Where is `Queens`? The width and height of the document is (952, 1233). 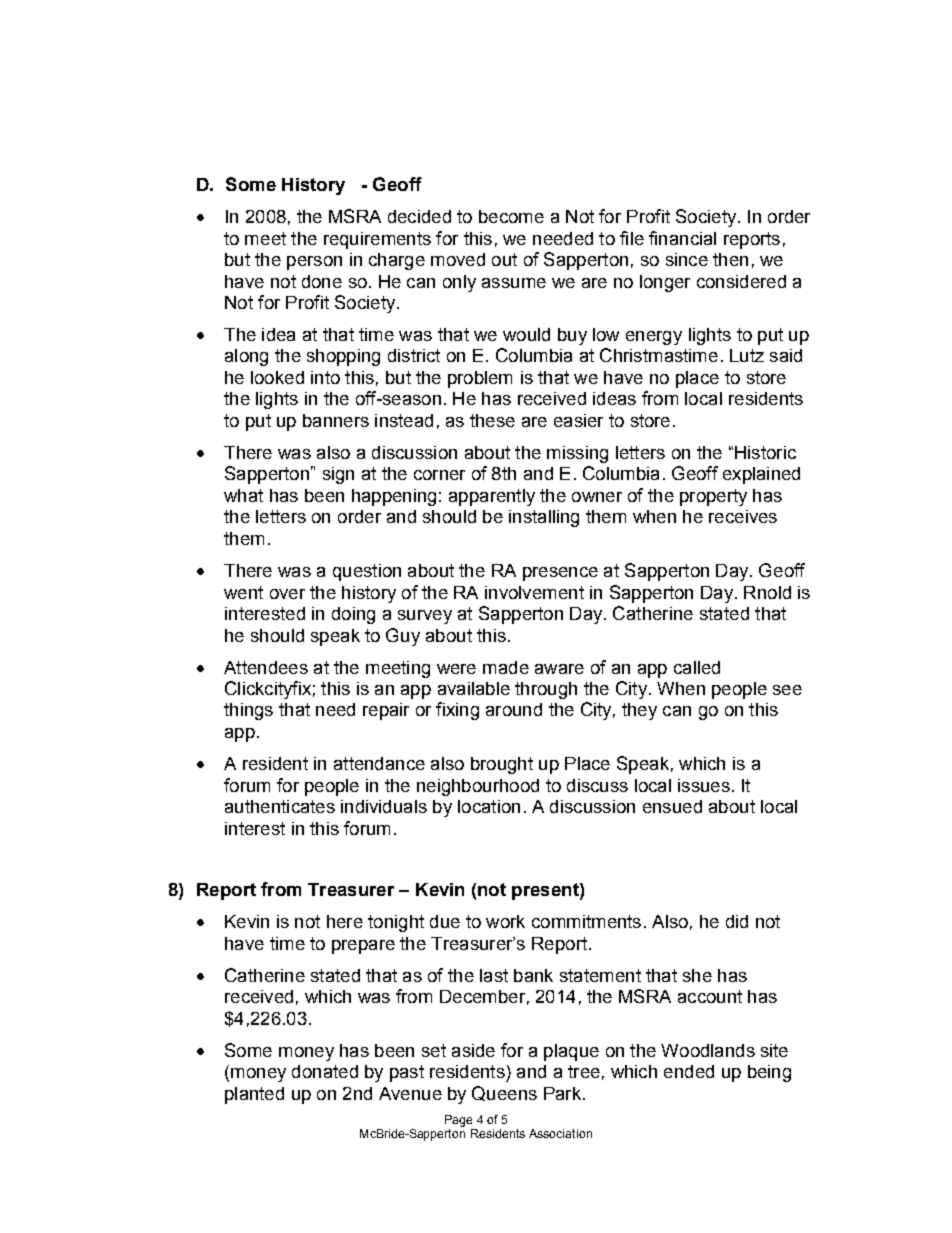 Queens is located at coordinates (504, 1093).
